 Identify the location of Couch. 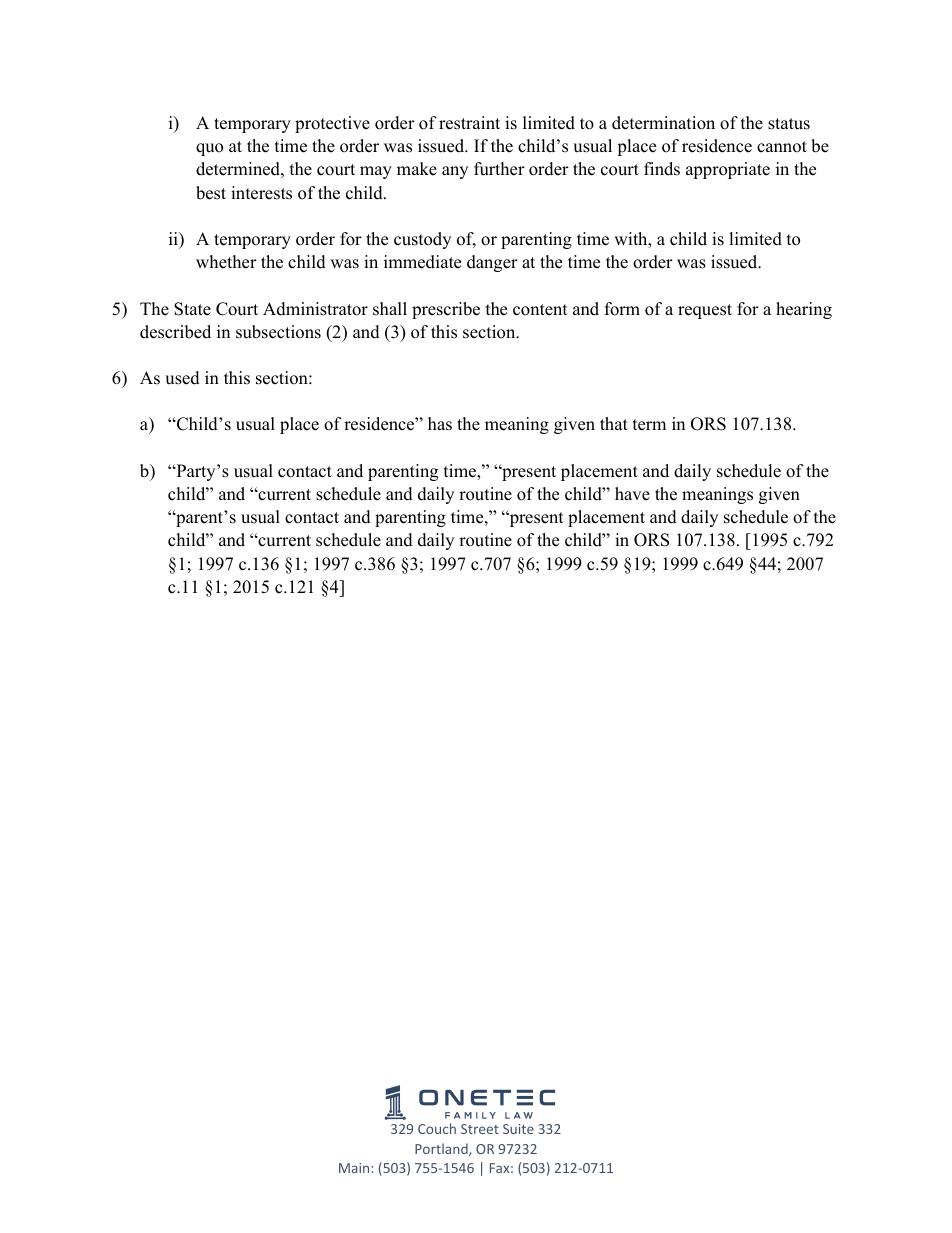
(437, 1128).
